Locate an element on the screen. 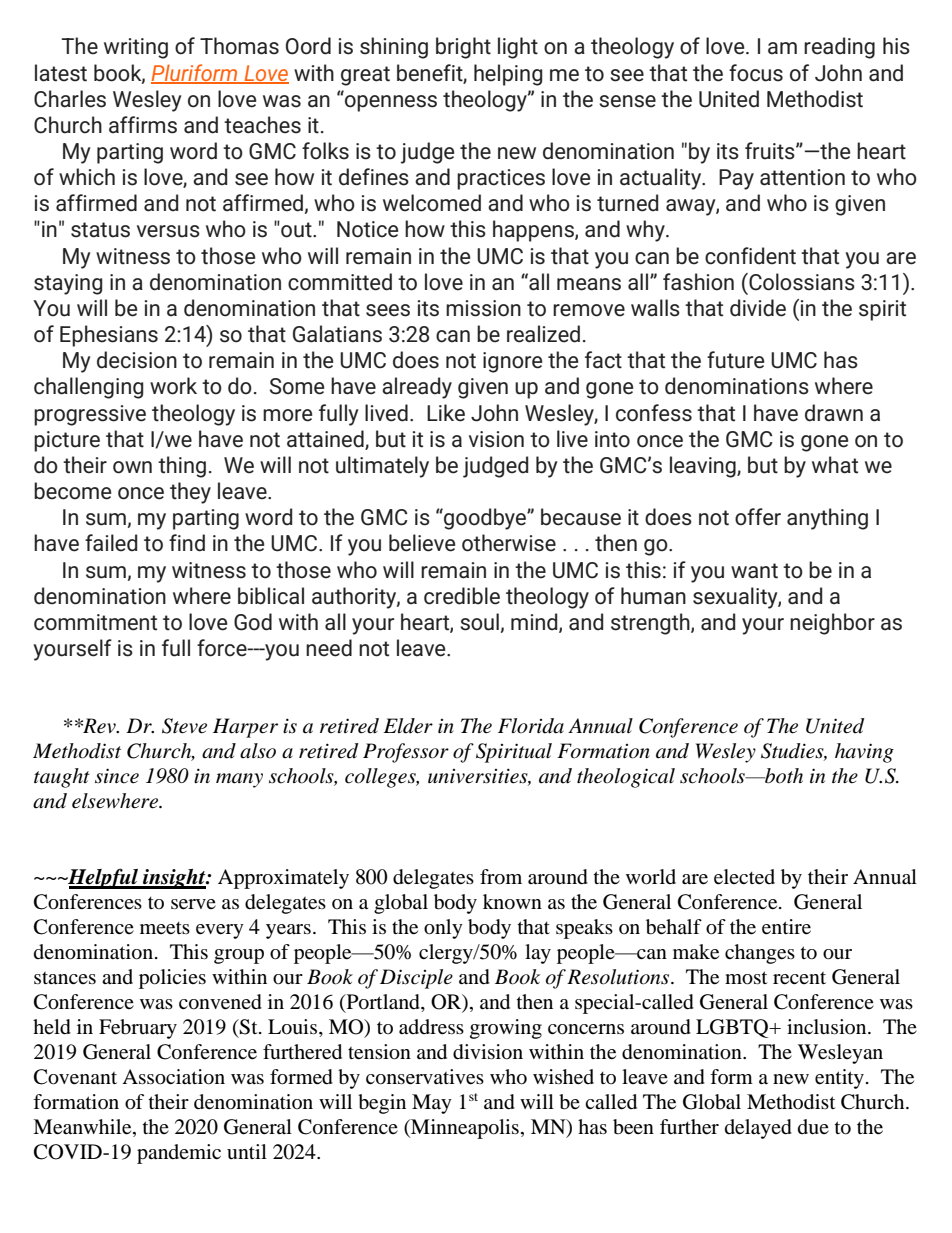 The height and width of the screenshot is (1233, 952). May is located at coordinates (432, 1104).
